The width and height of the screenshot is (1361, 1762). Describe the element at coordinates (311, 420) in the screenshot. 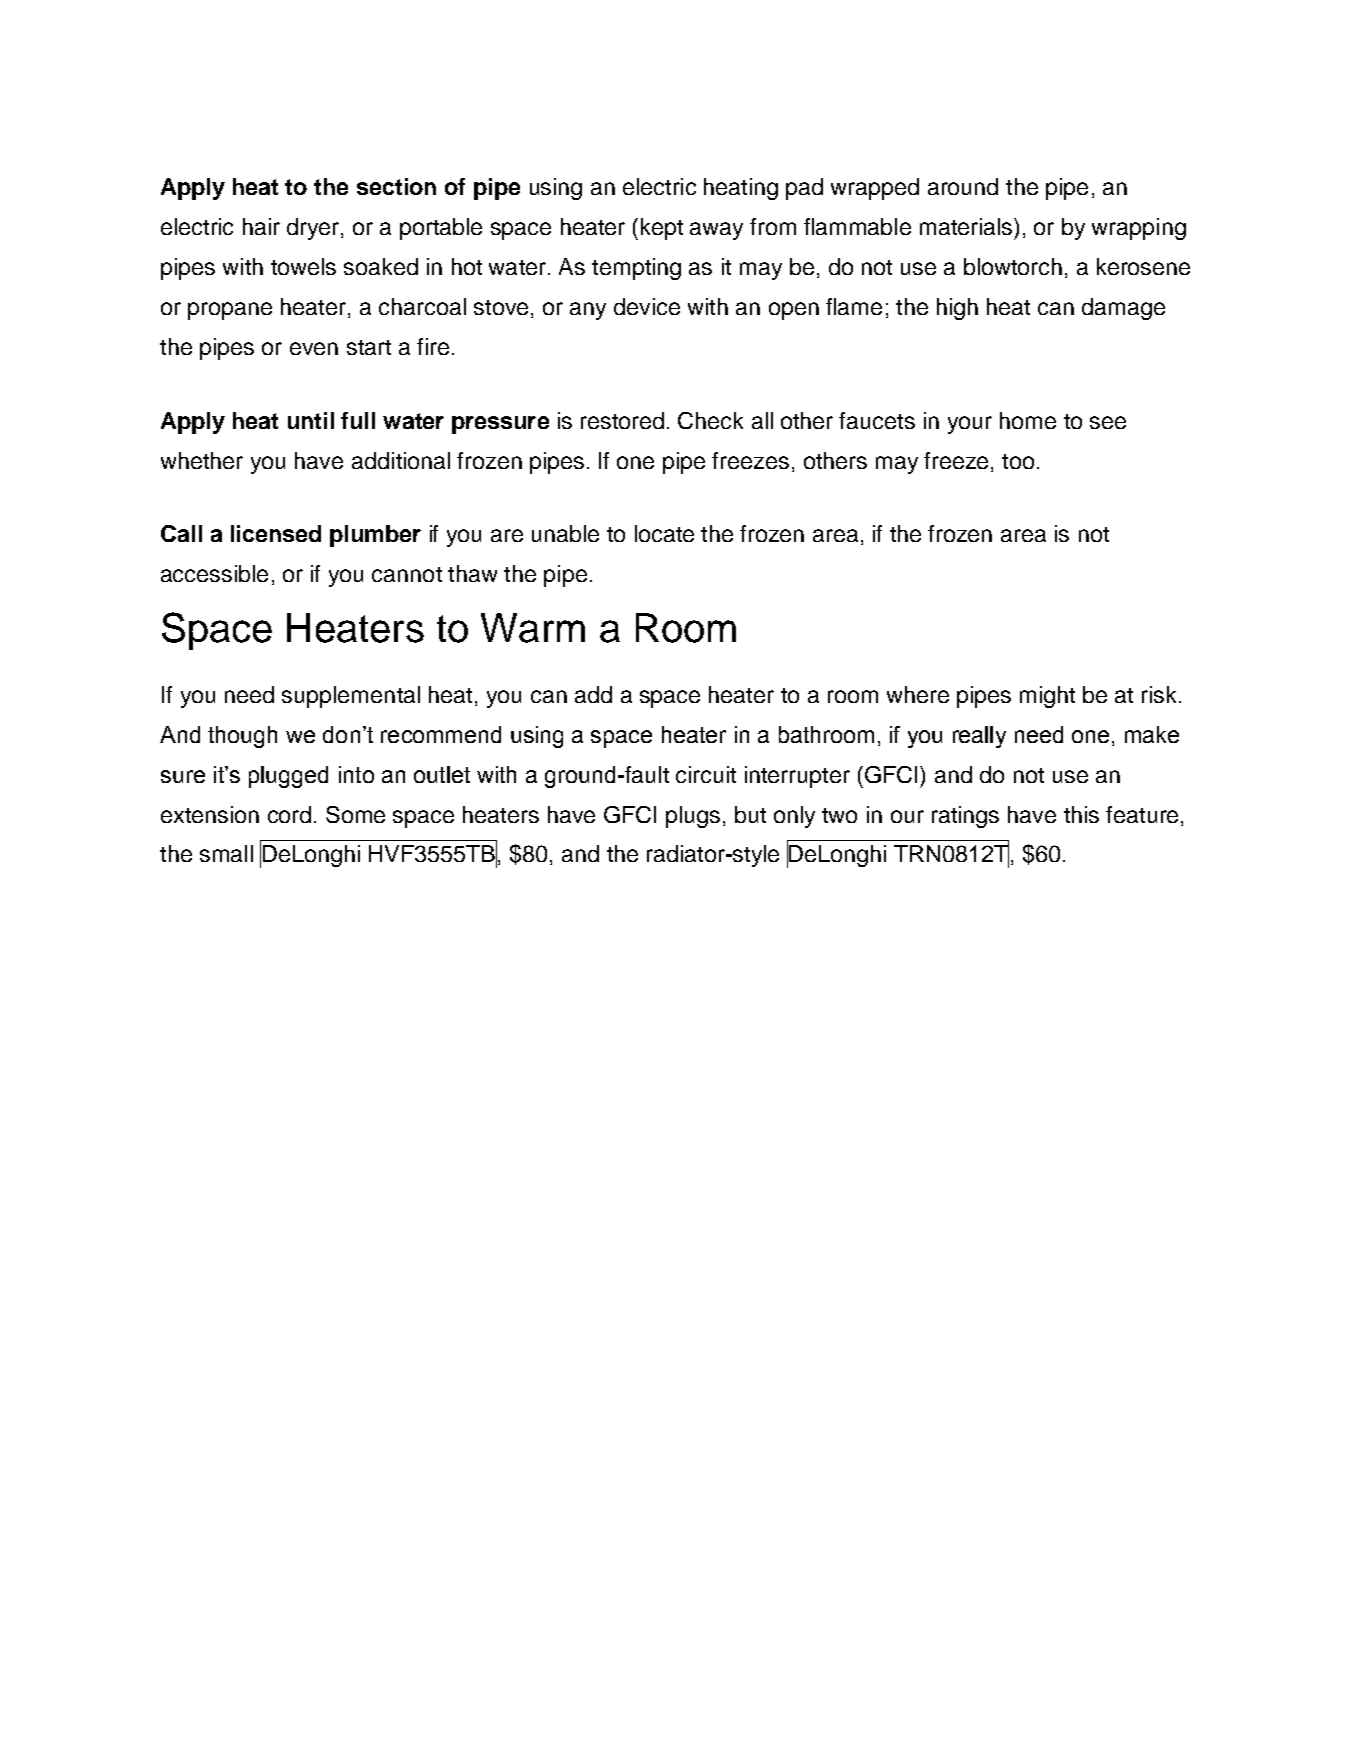

I see `until` at that location.
